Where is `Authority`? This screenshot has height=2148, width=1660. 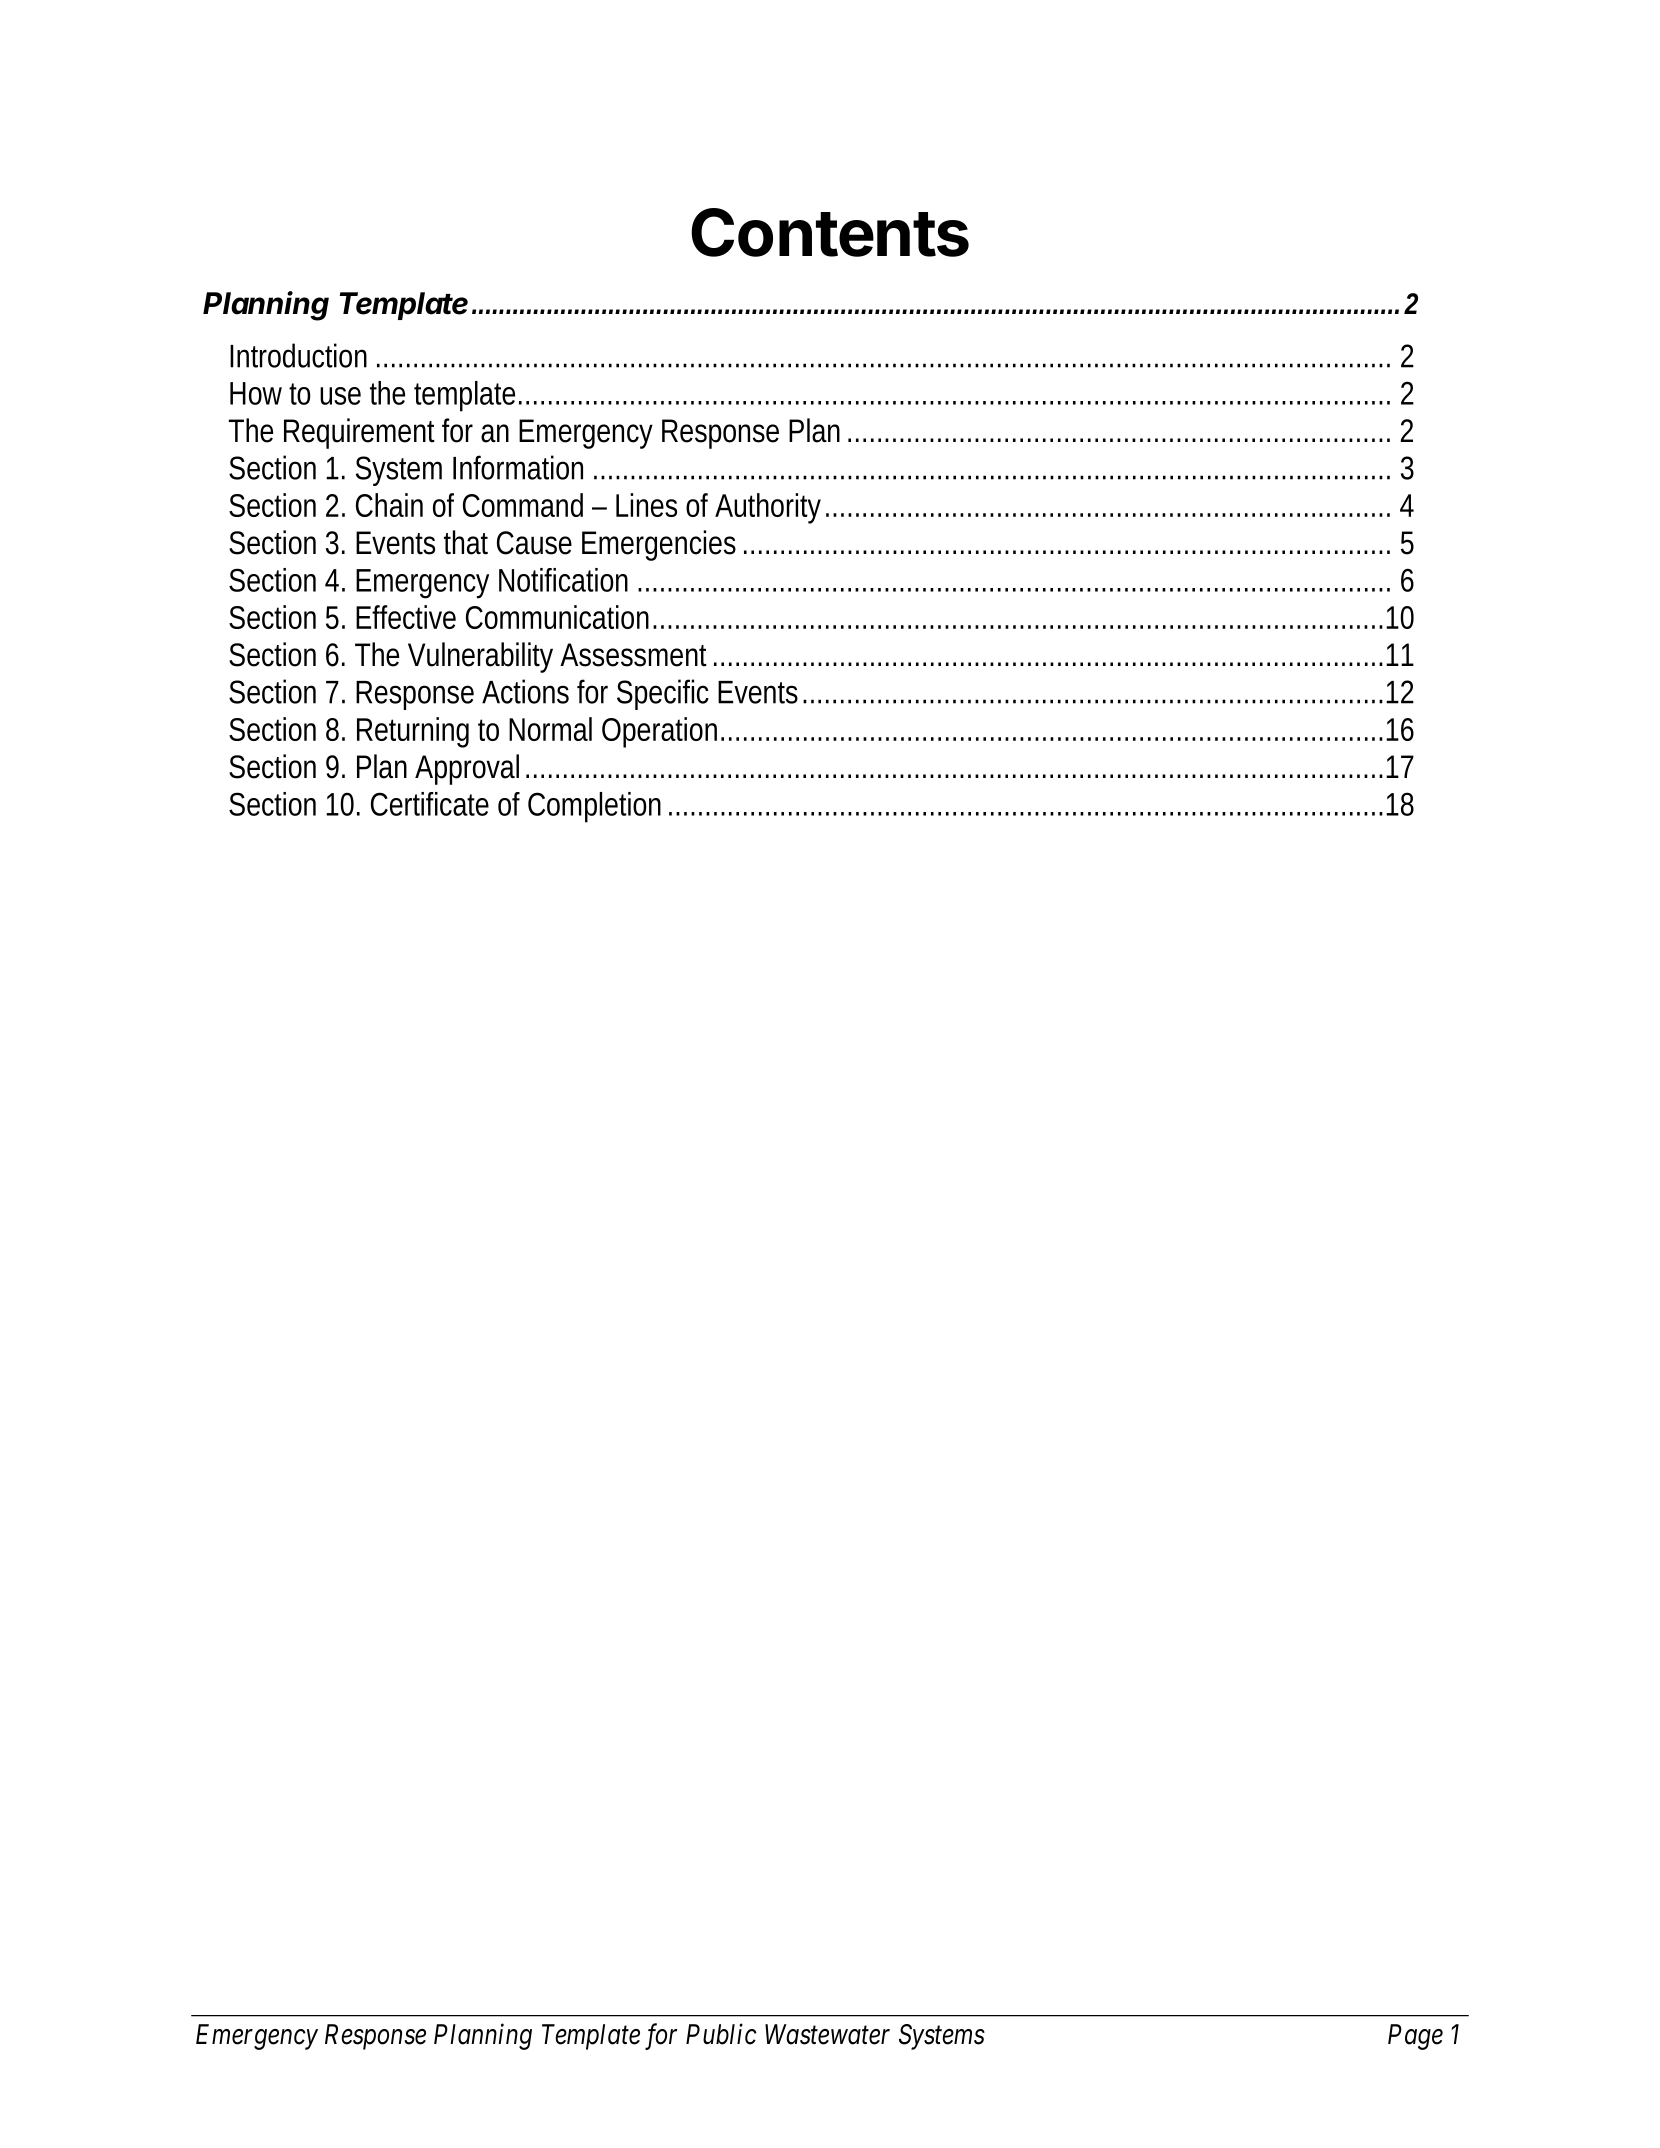 Authority is located at coordinates (768, 508).
